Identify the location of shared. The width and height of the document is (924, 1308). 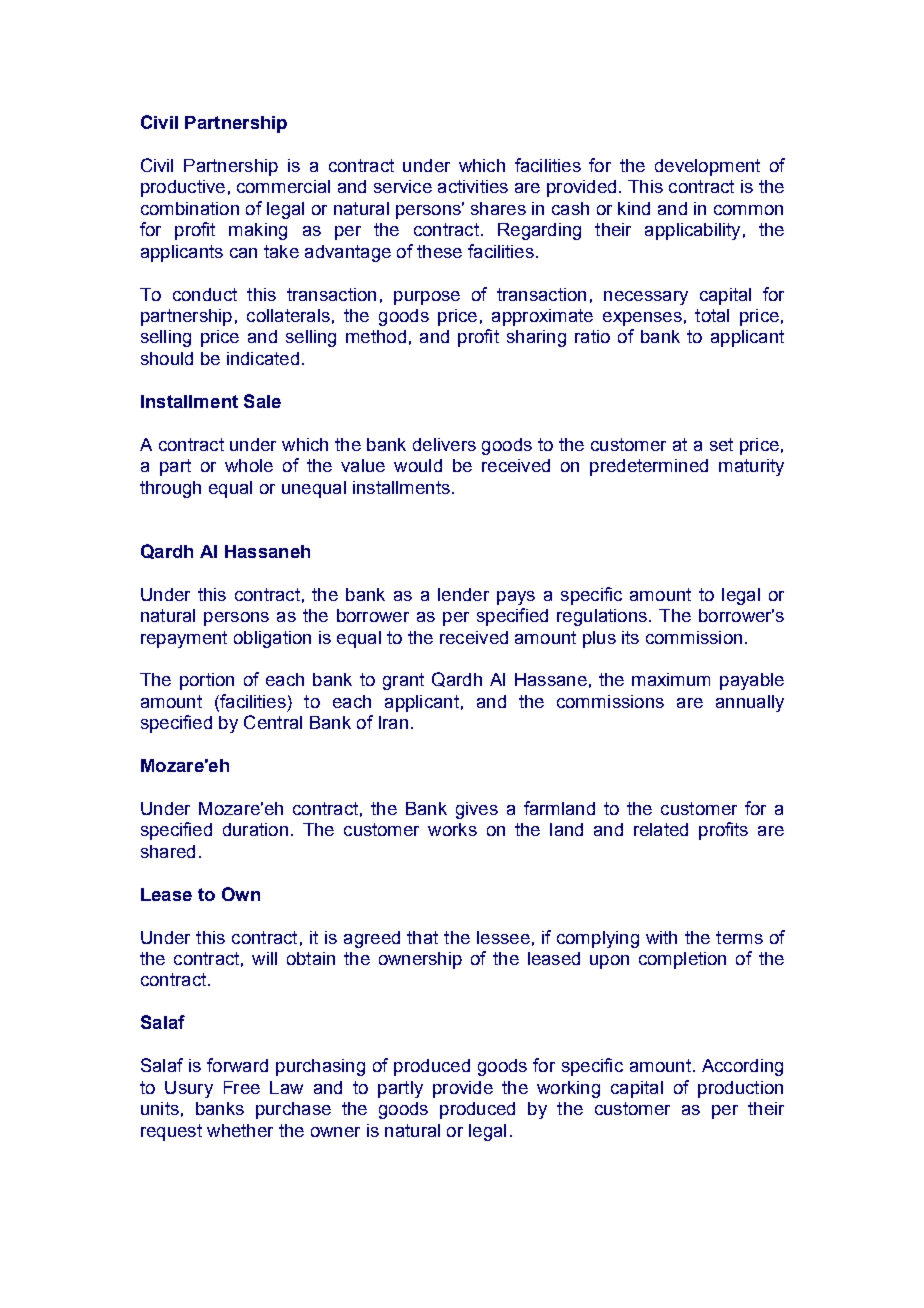
(168, 851).
